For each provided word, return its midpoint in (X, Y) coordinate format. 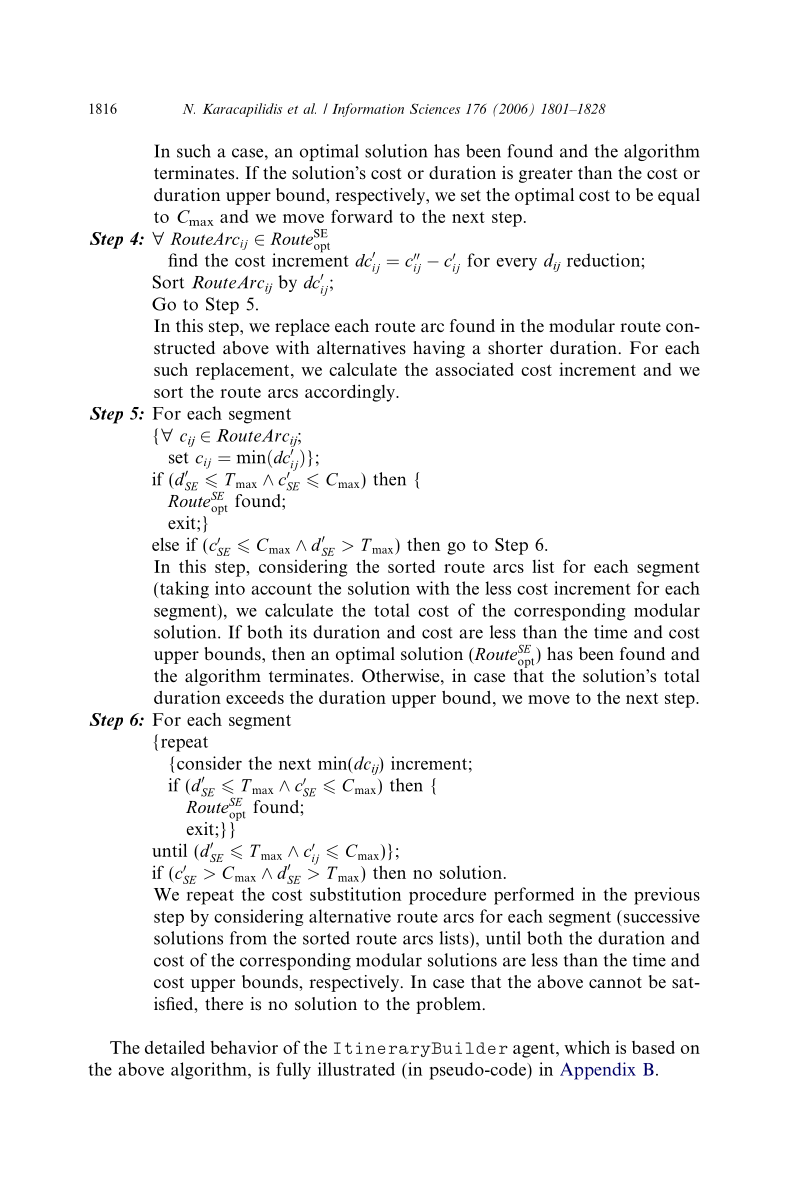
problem (448, 1005)
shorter (515, 348)
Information (368, 110)
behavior (244, 1047)
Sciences (435, 108)
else (165, 544)
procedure (447, 896)
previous (667, 896)
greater (546, 175)
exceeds (255, 697)
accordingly (351, 393)
